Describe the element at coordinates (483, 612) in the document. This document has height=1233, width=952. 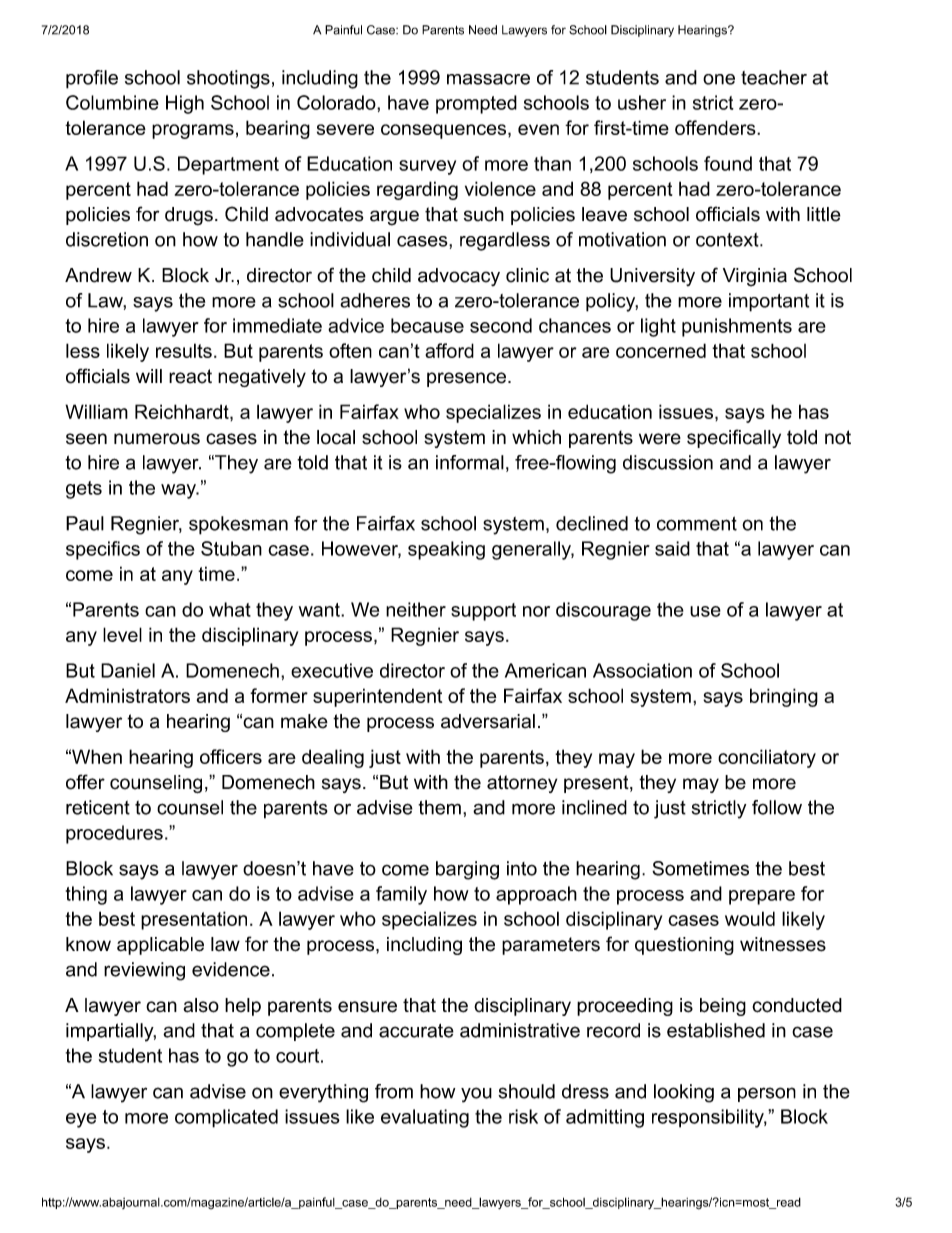
I see `support` at that location.
